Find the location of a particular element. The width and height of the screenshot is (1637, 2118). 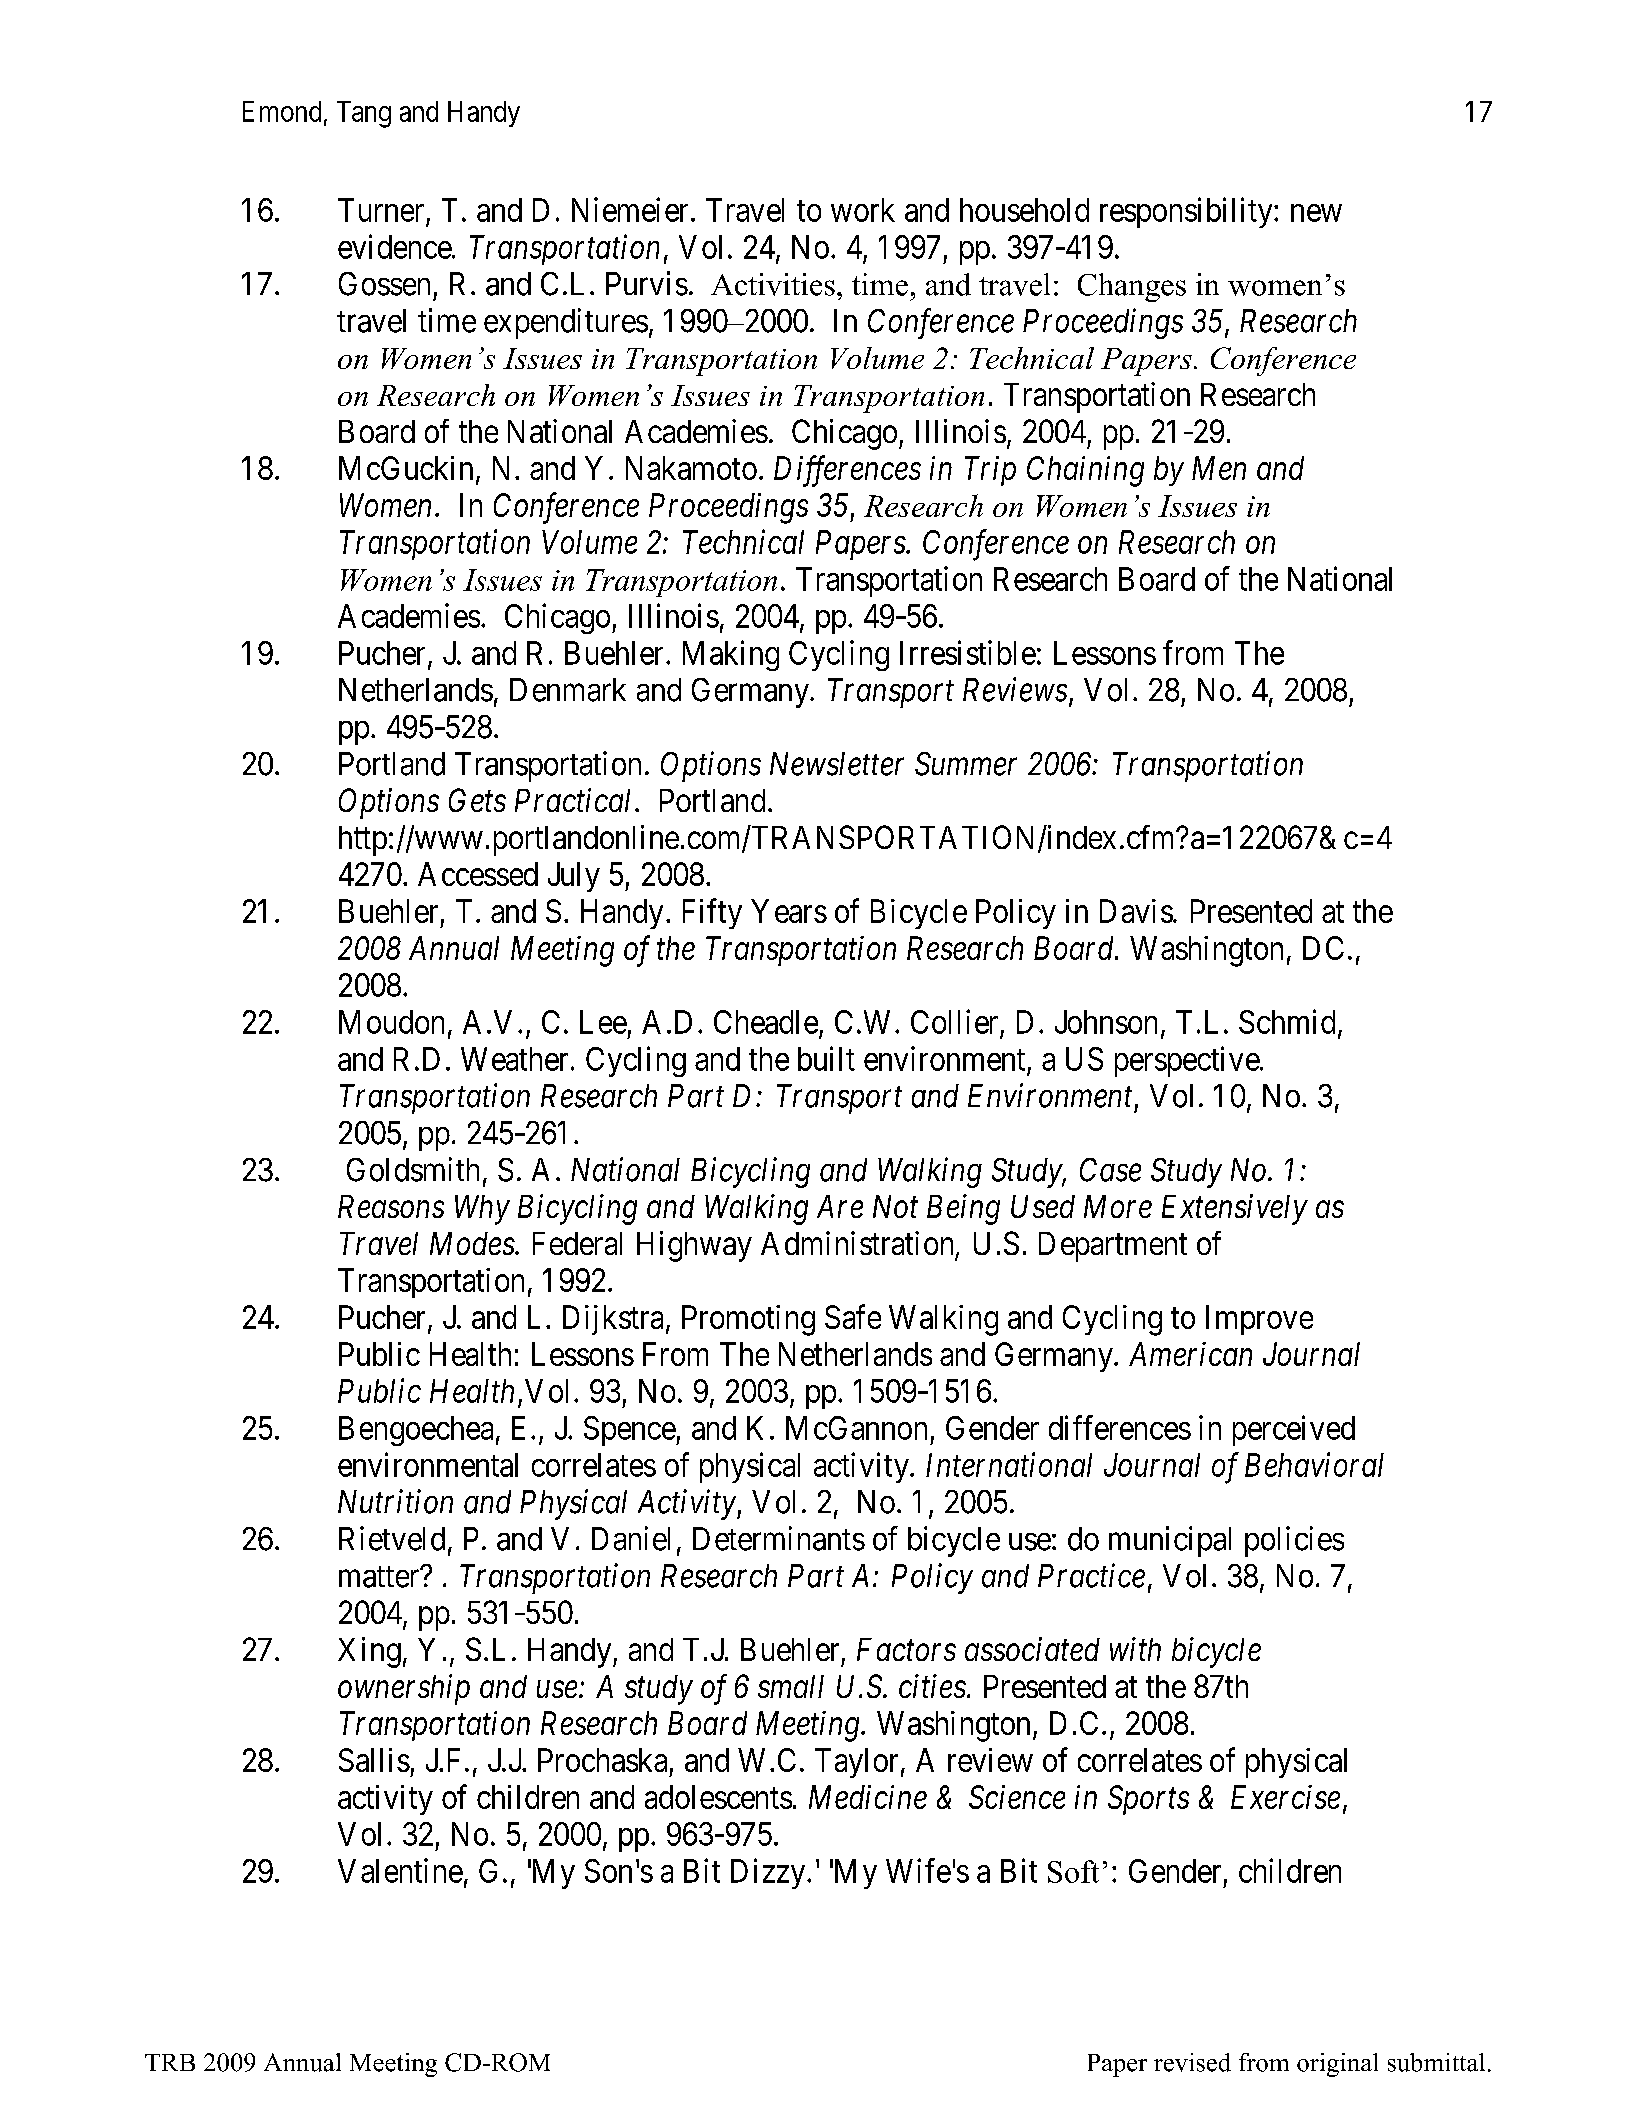

work is located at coordinates (863, 210).
